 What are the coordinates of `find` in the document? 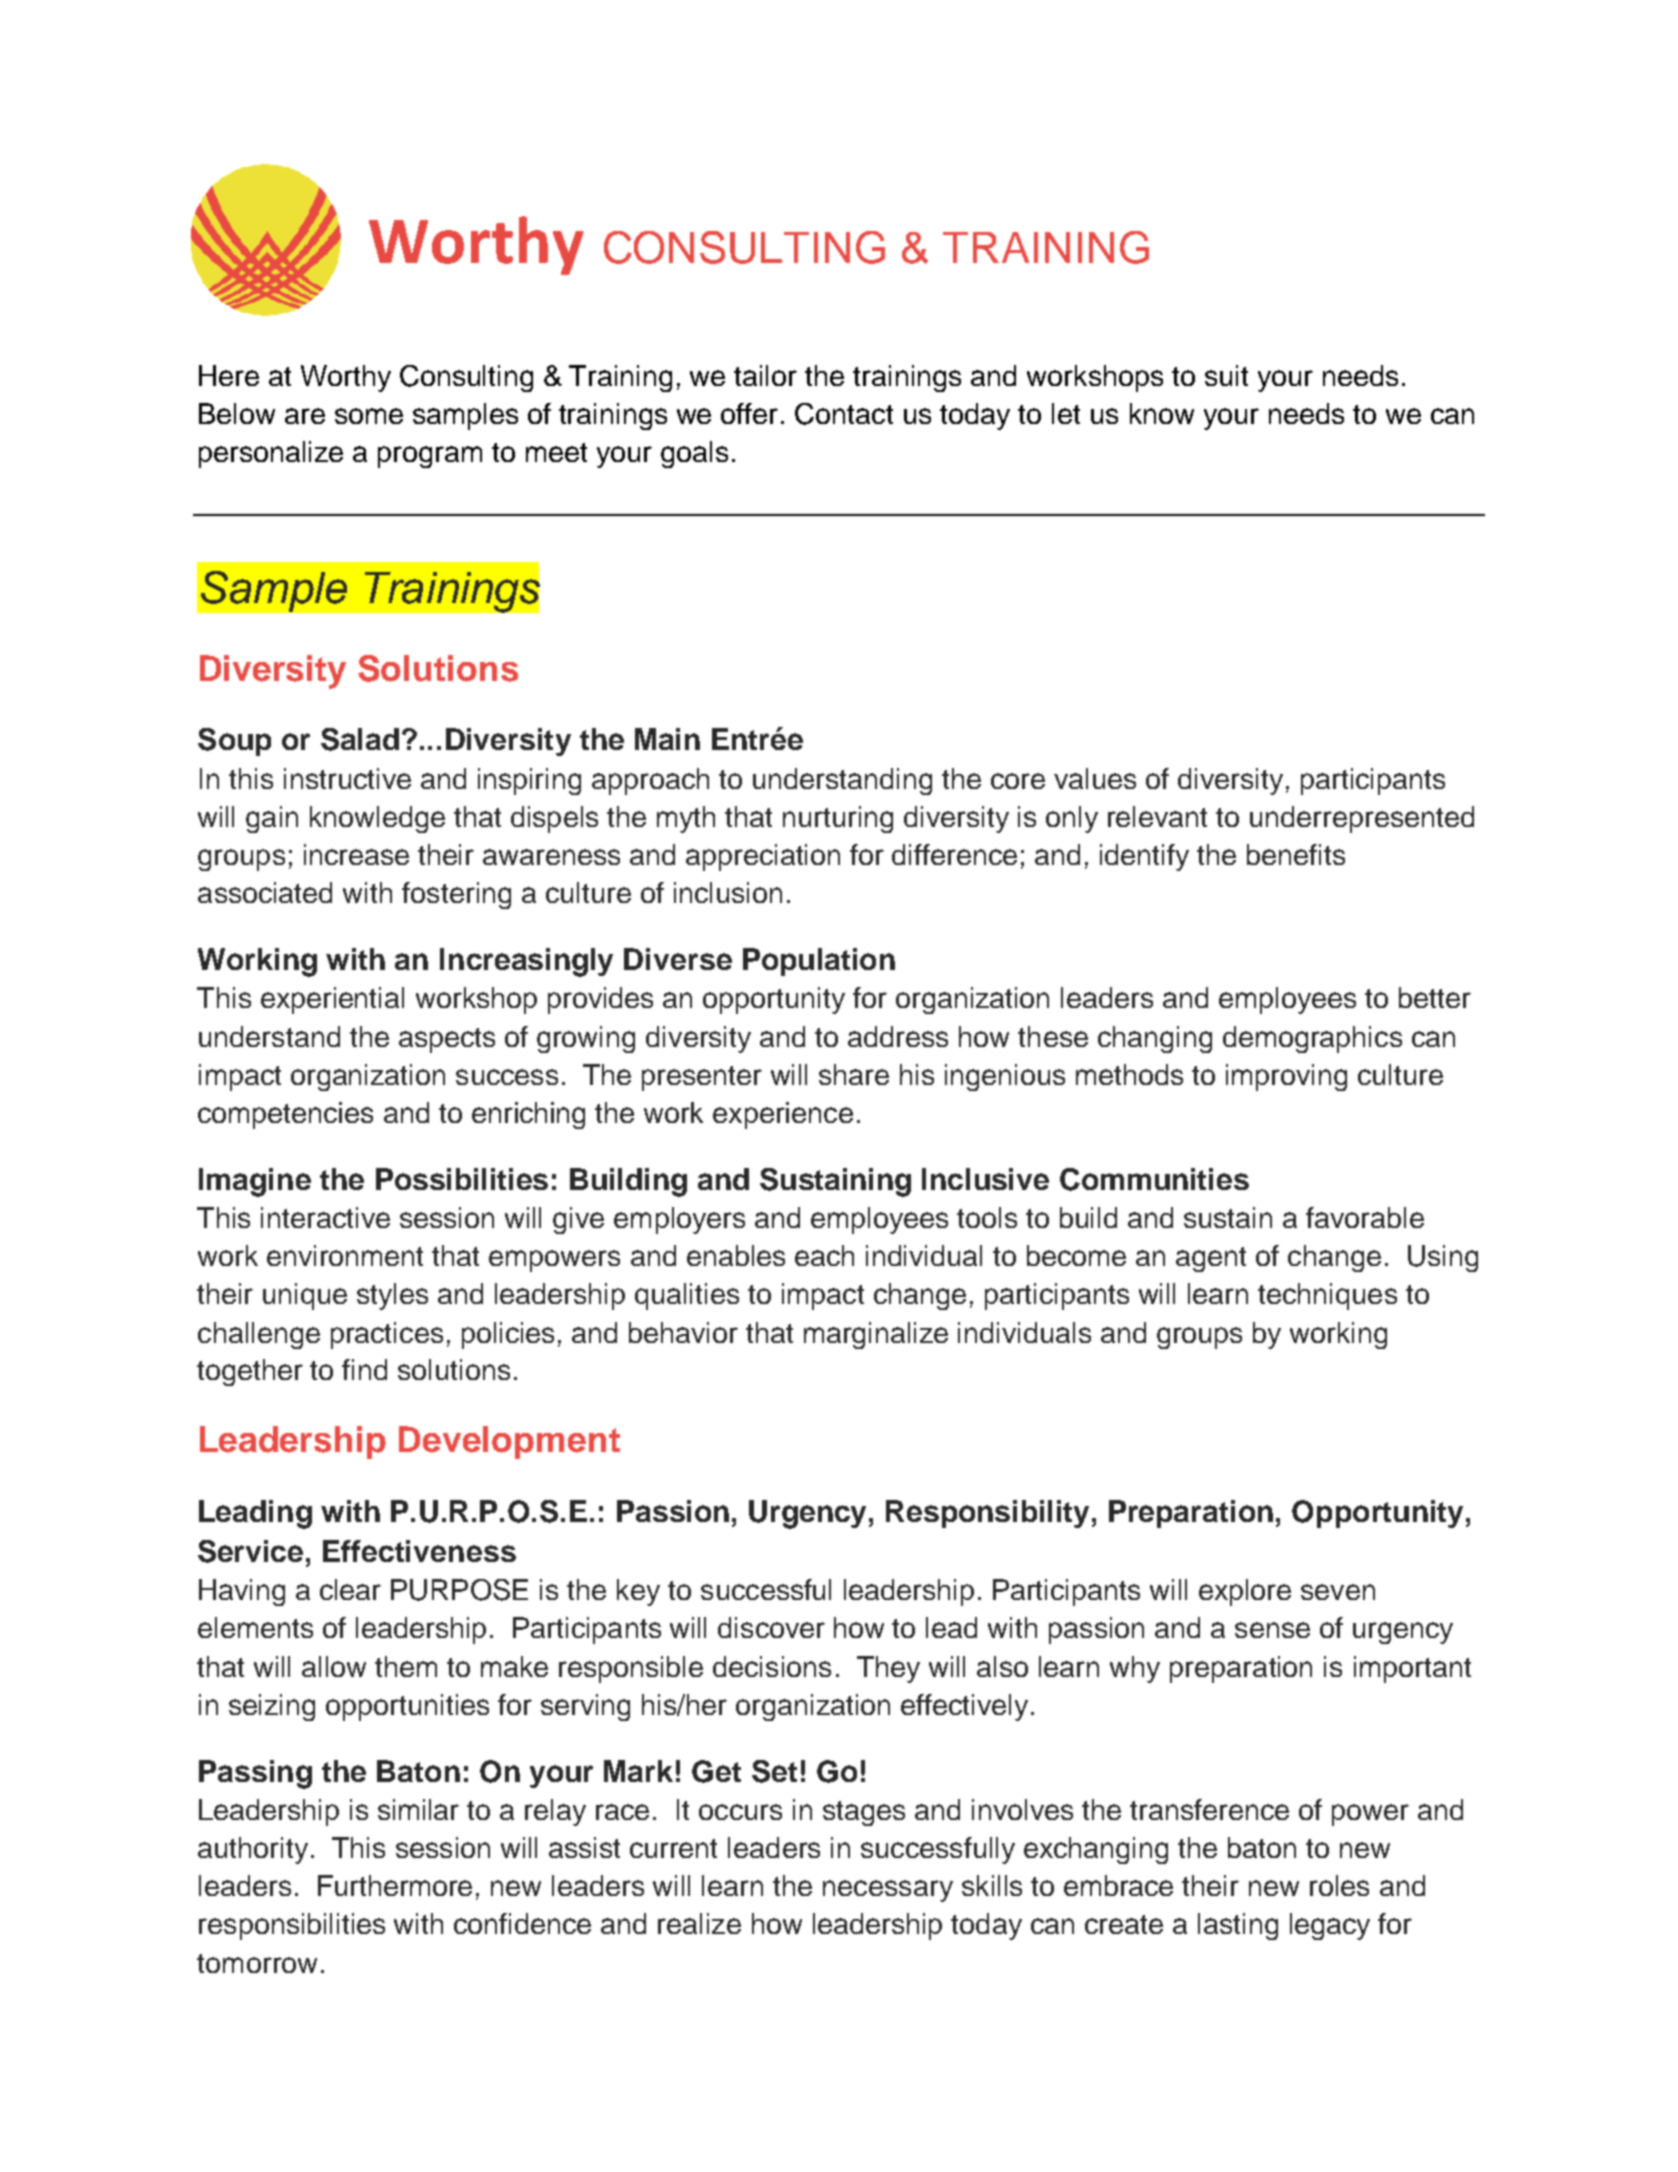 It's located at (364, 1369).
